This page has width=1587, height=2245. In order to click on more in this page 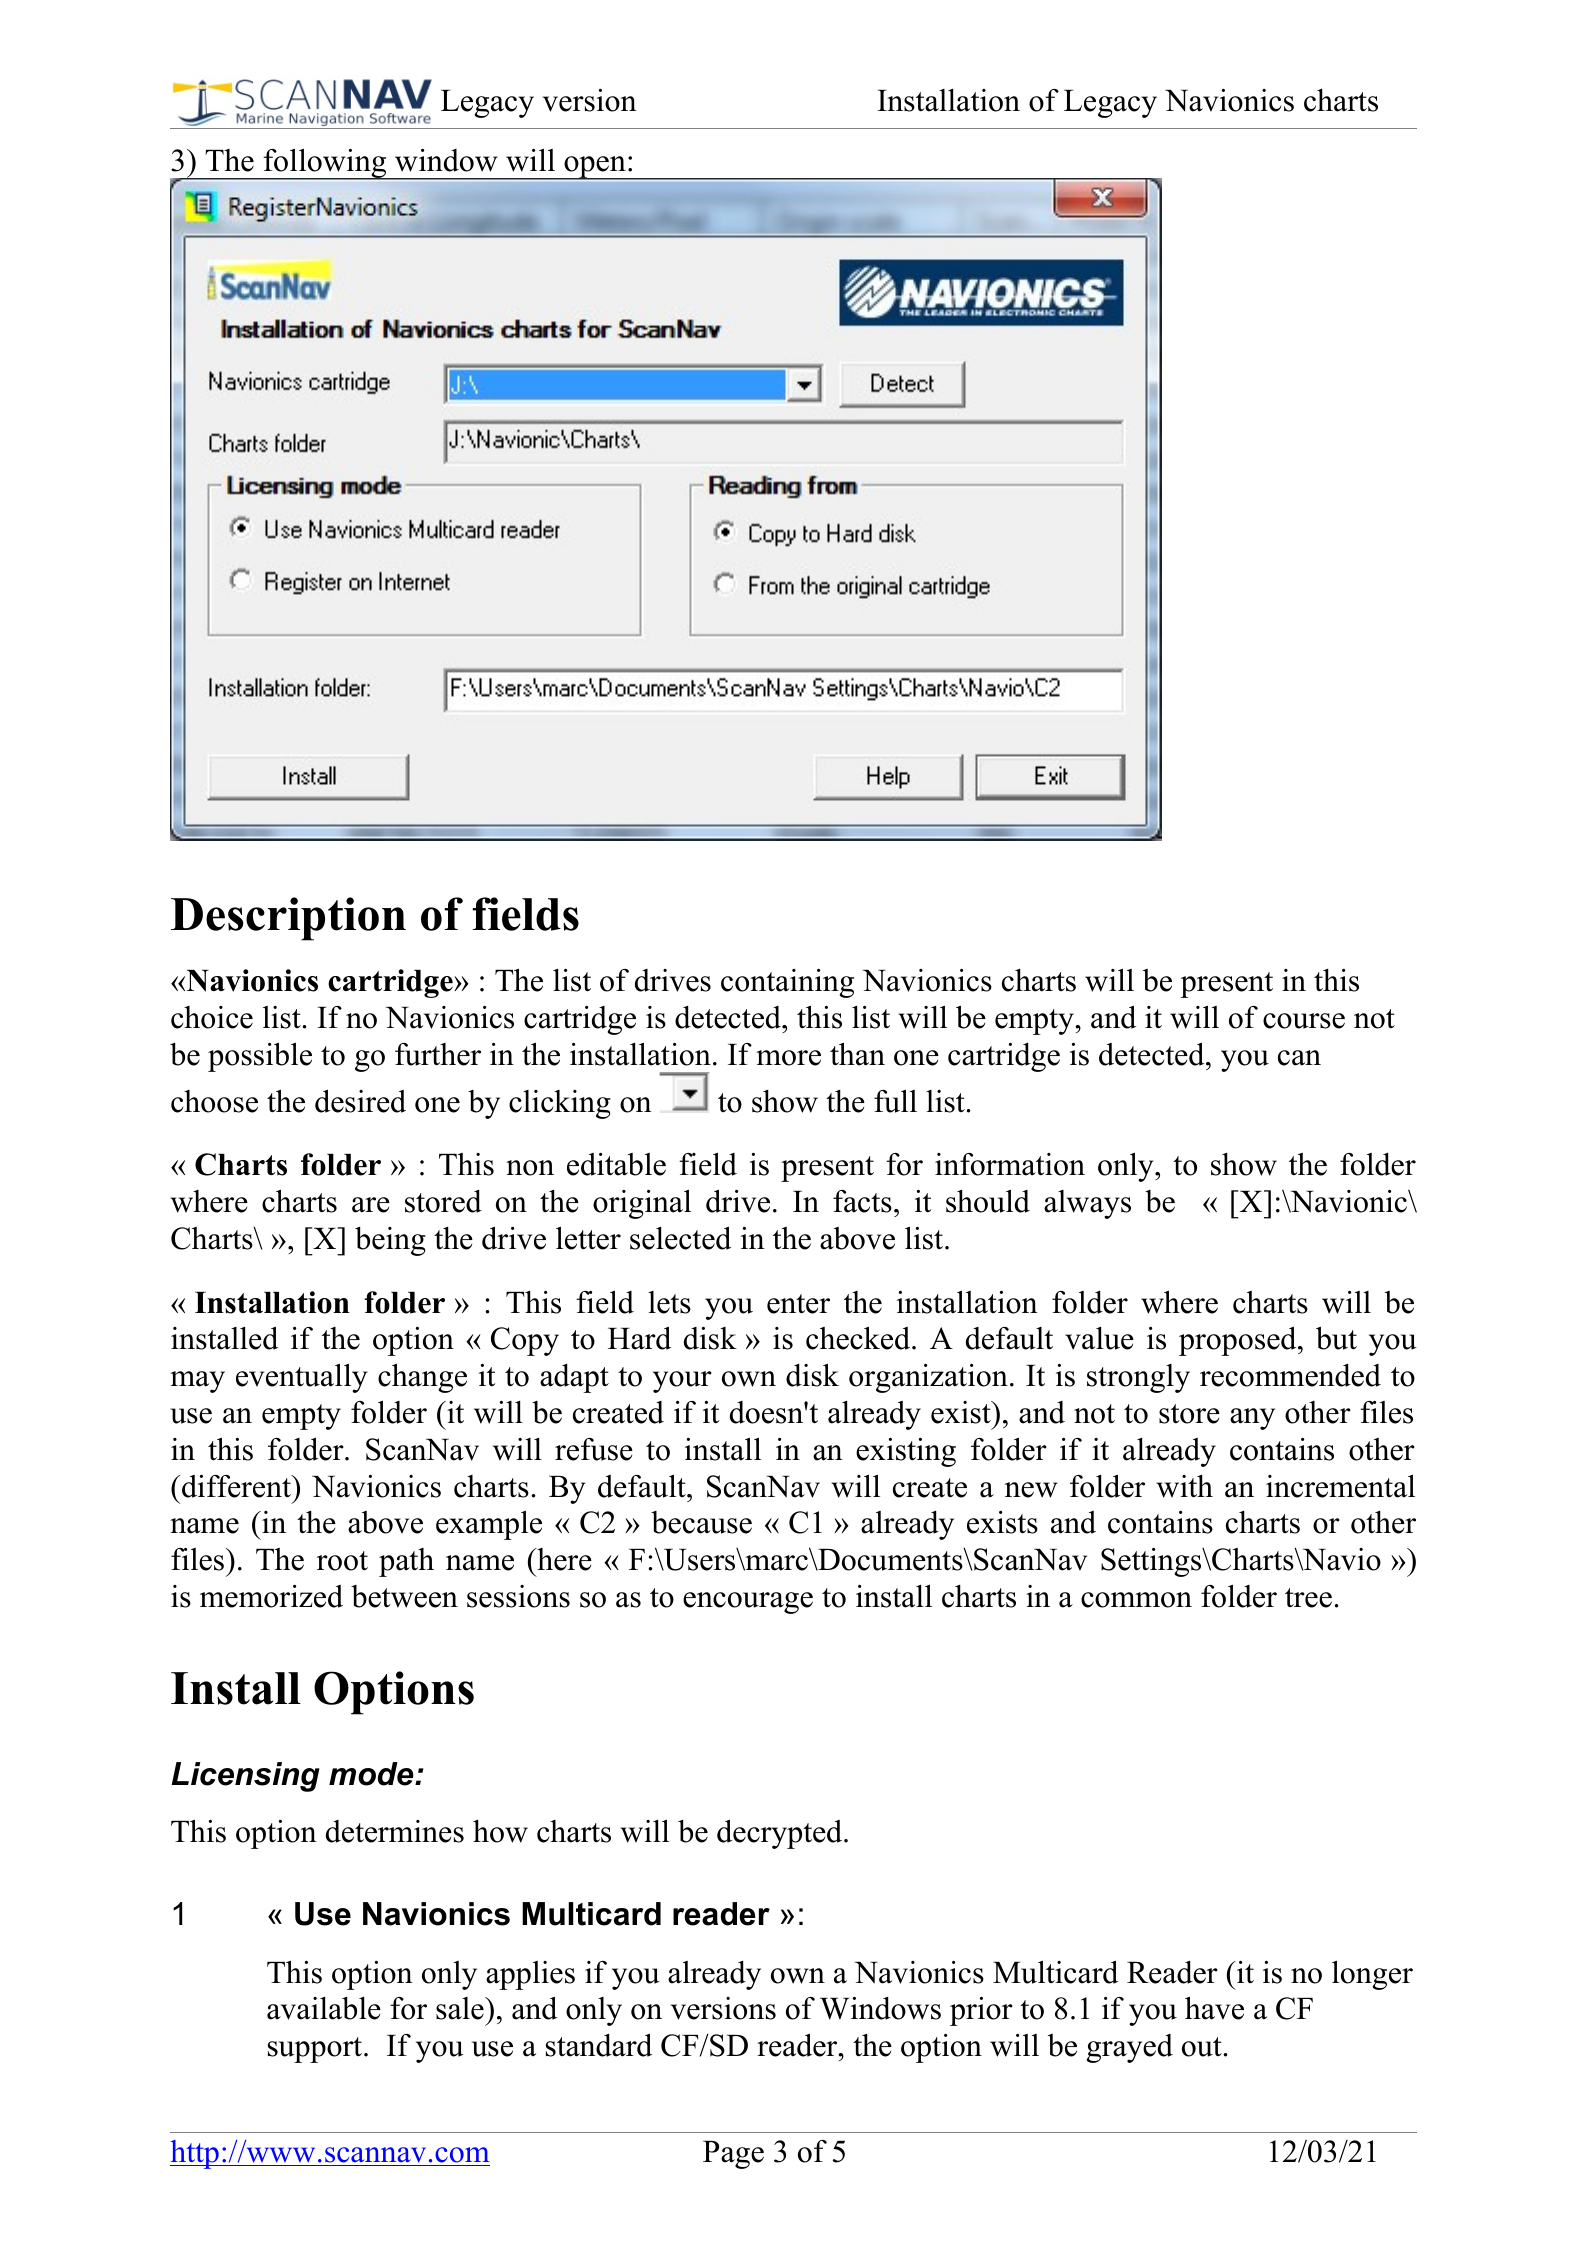, I will do `click(788, 1058)`.
